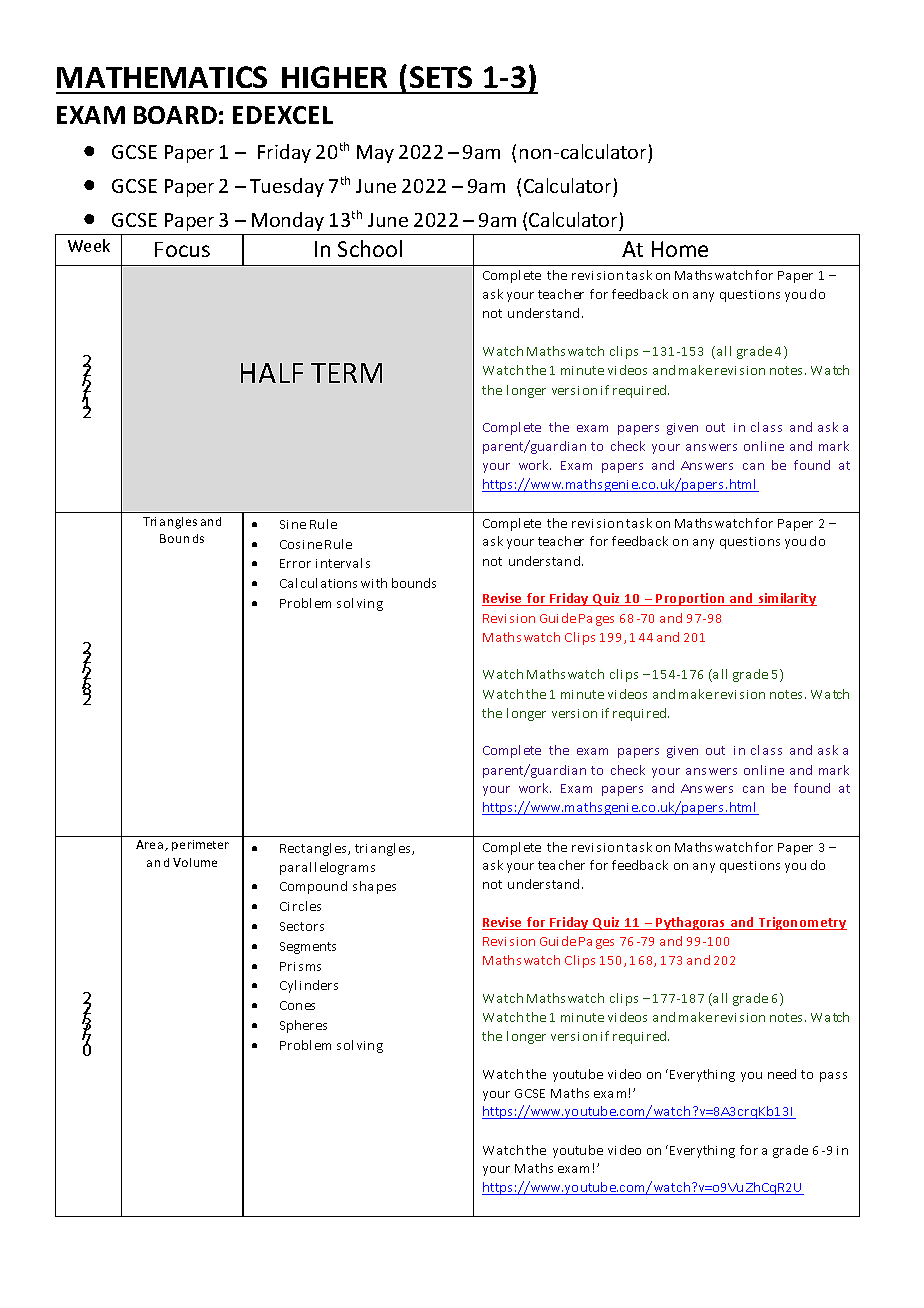  What do you see at coordinates (297, 1005) in the screenshot?
I see `Cones` at bounding box center [297, 1005].
